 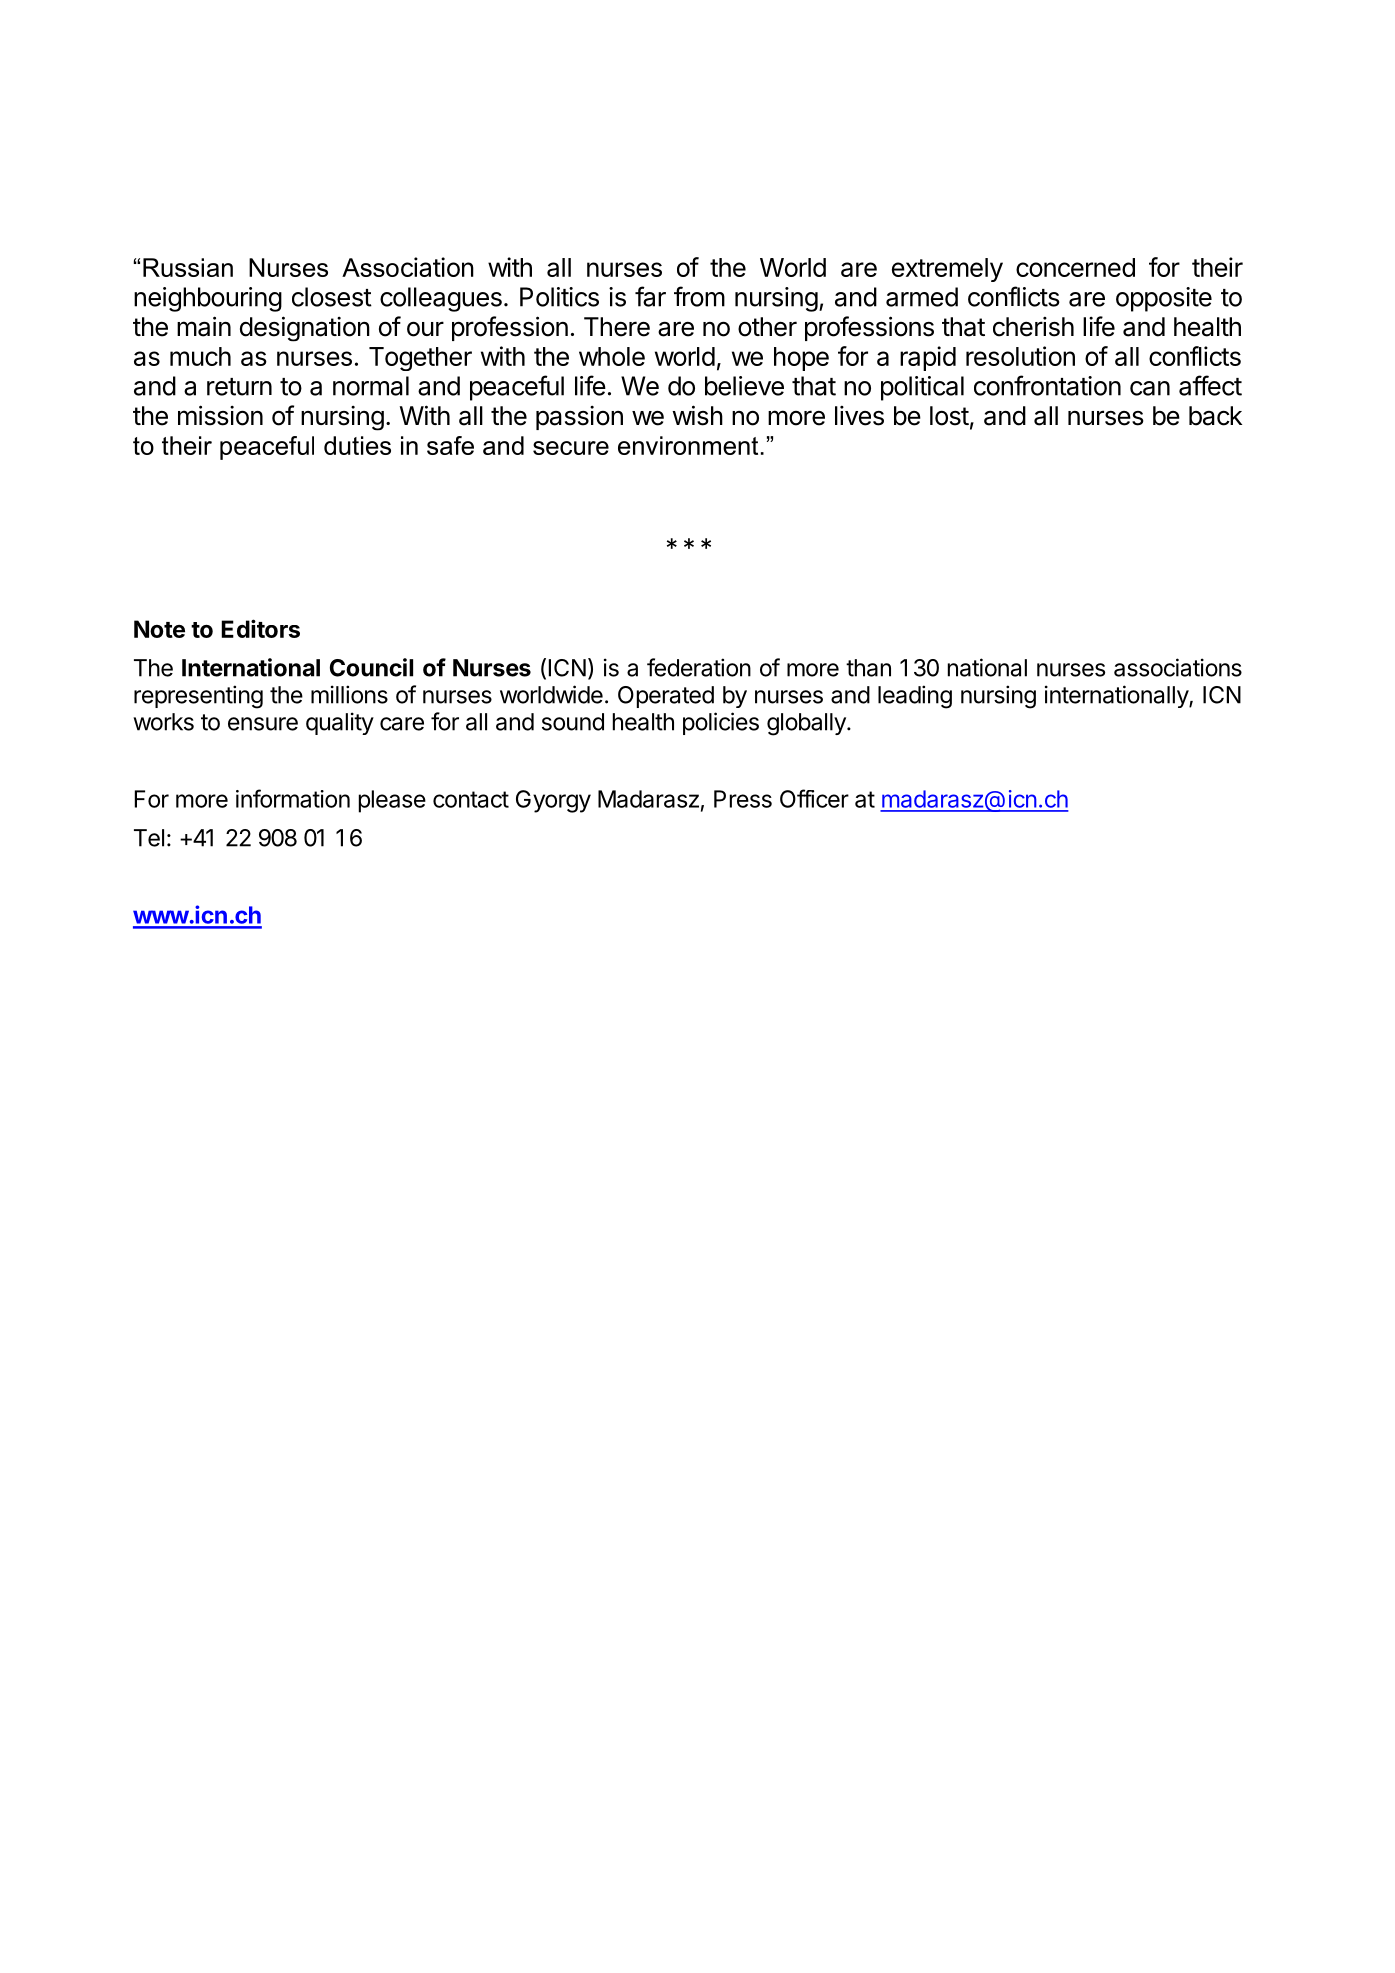 I want to click on Press, so click(x=743, y=799).
